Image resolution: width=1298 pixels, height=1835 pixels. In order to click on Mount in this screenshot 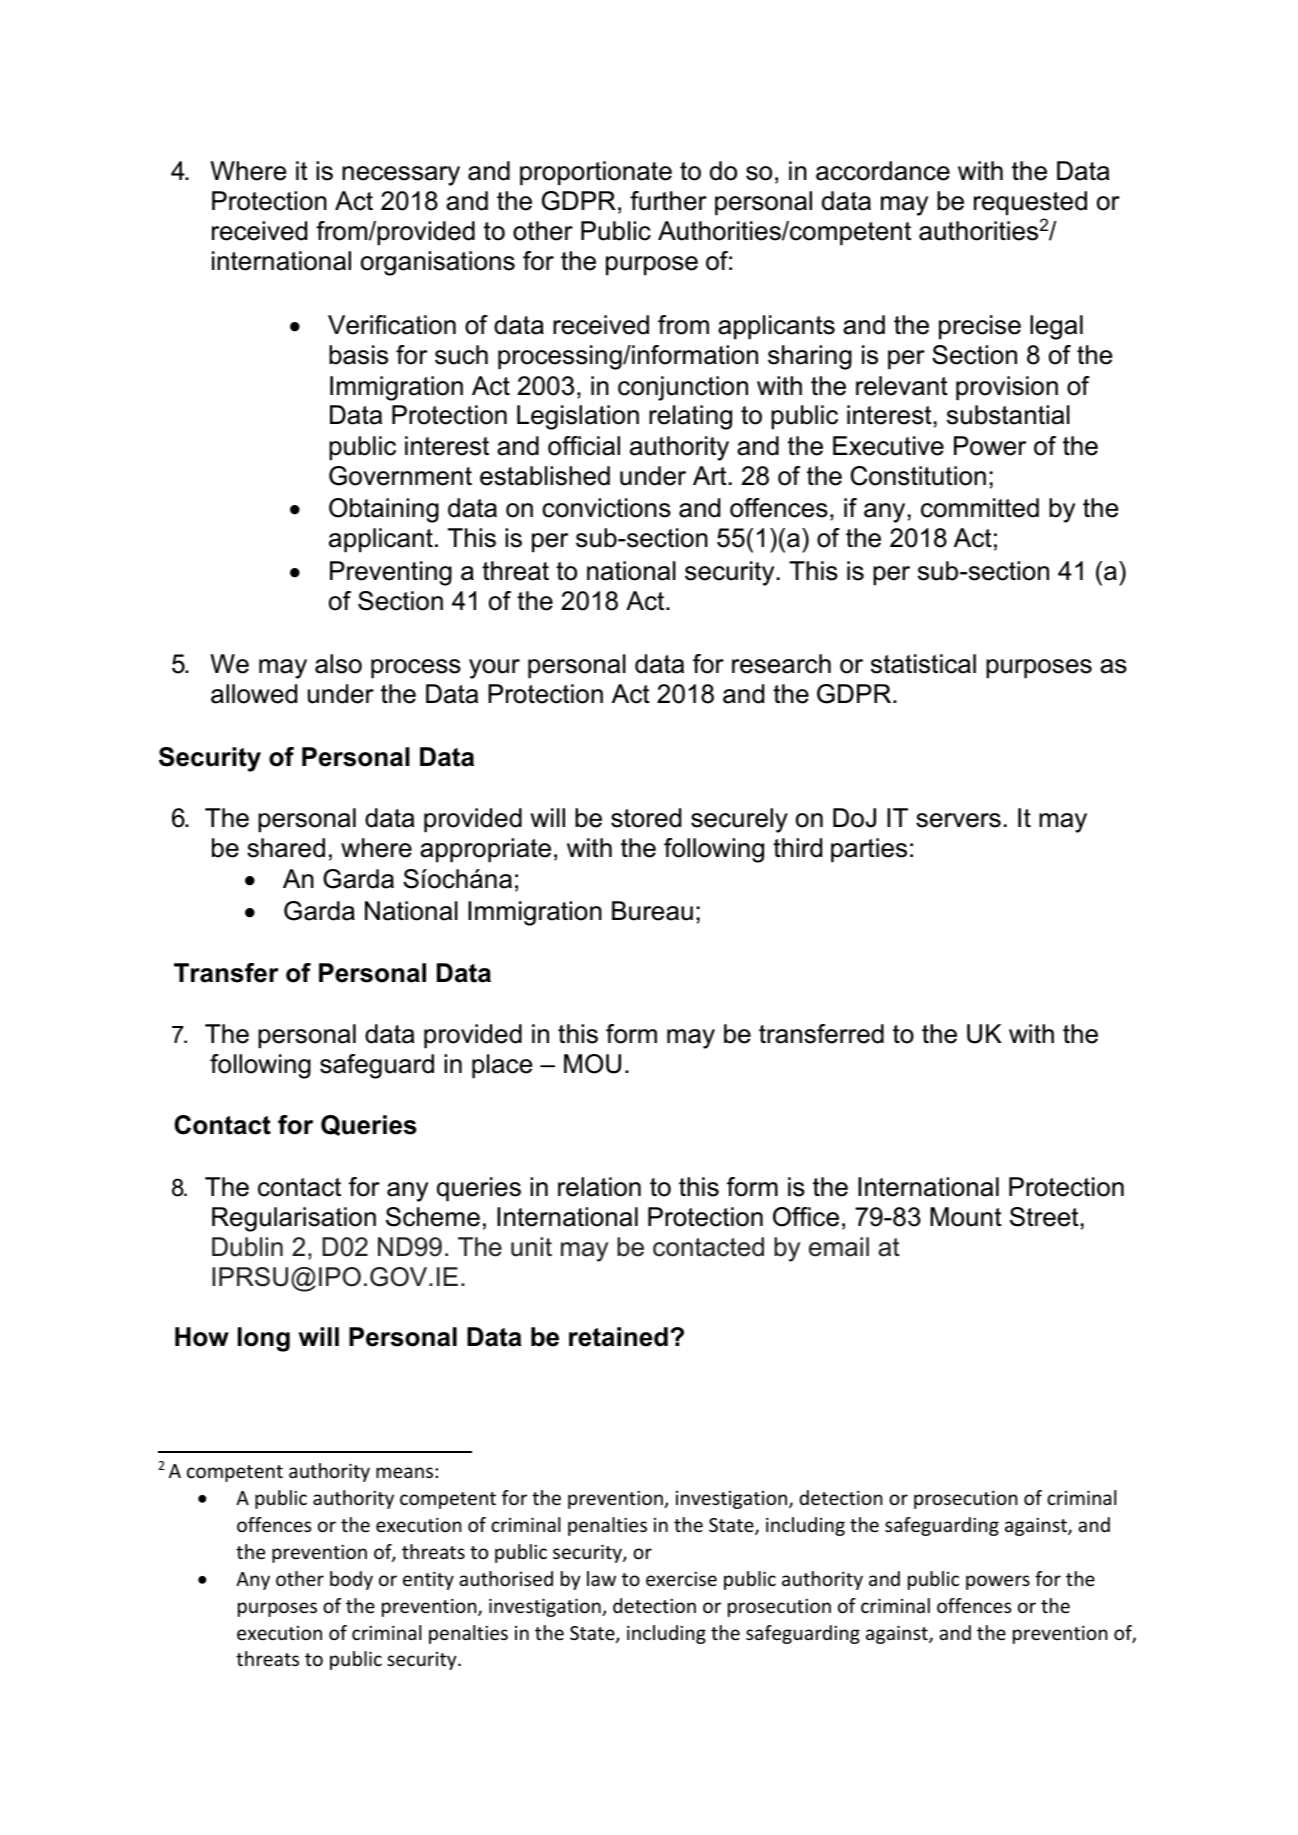, I will do `click(966, 1217)`.
